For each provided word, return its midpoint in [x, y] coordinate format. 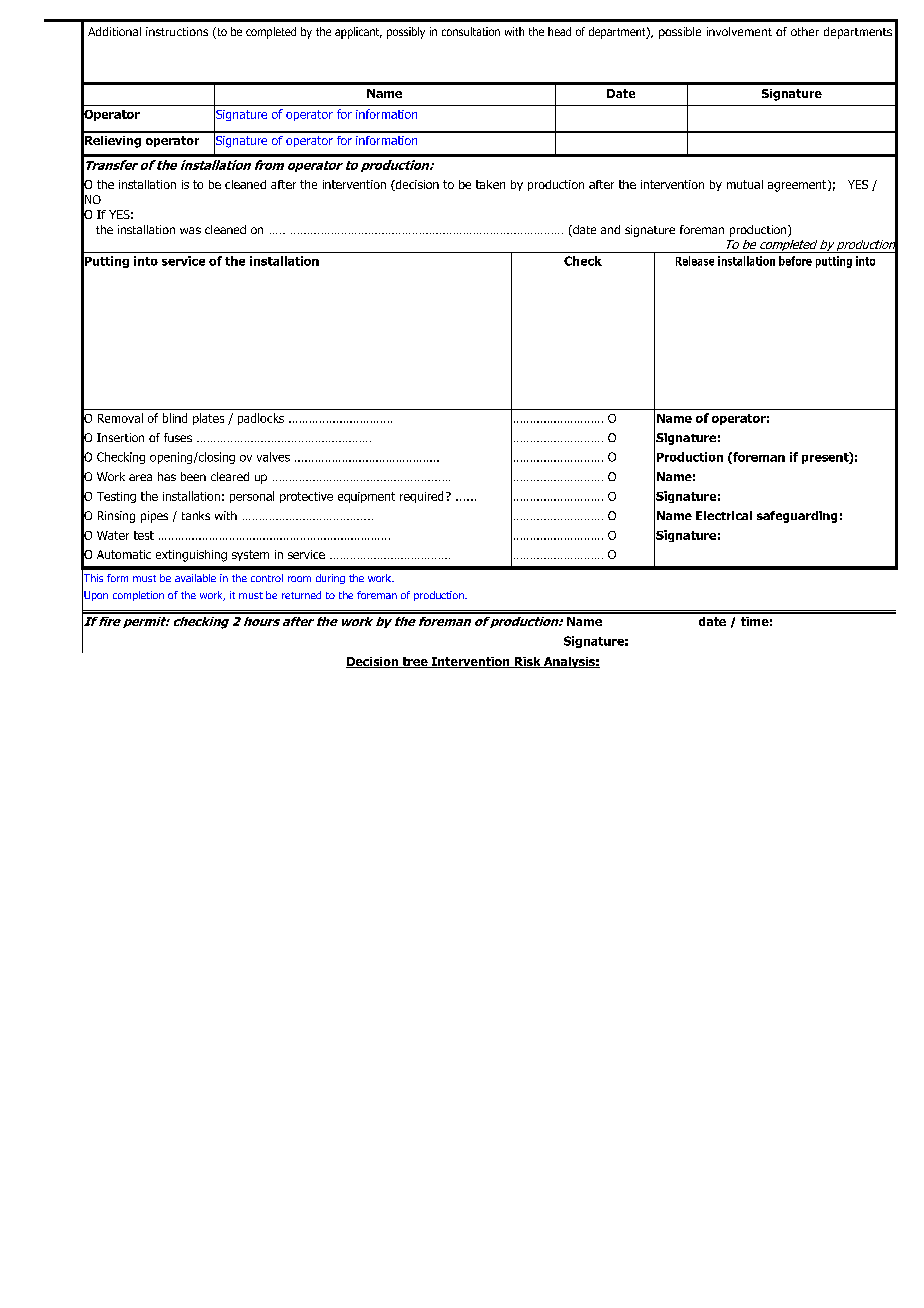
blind [175, 418]
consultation [471, 31]
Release [695, 261]
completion [138, 596]
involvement [739, 31]
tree [415, 662]
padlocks [261, 419]
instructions [177, 31]
